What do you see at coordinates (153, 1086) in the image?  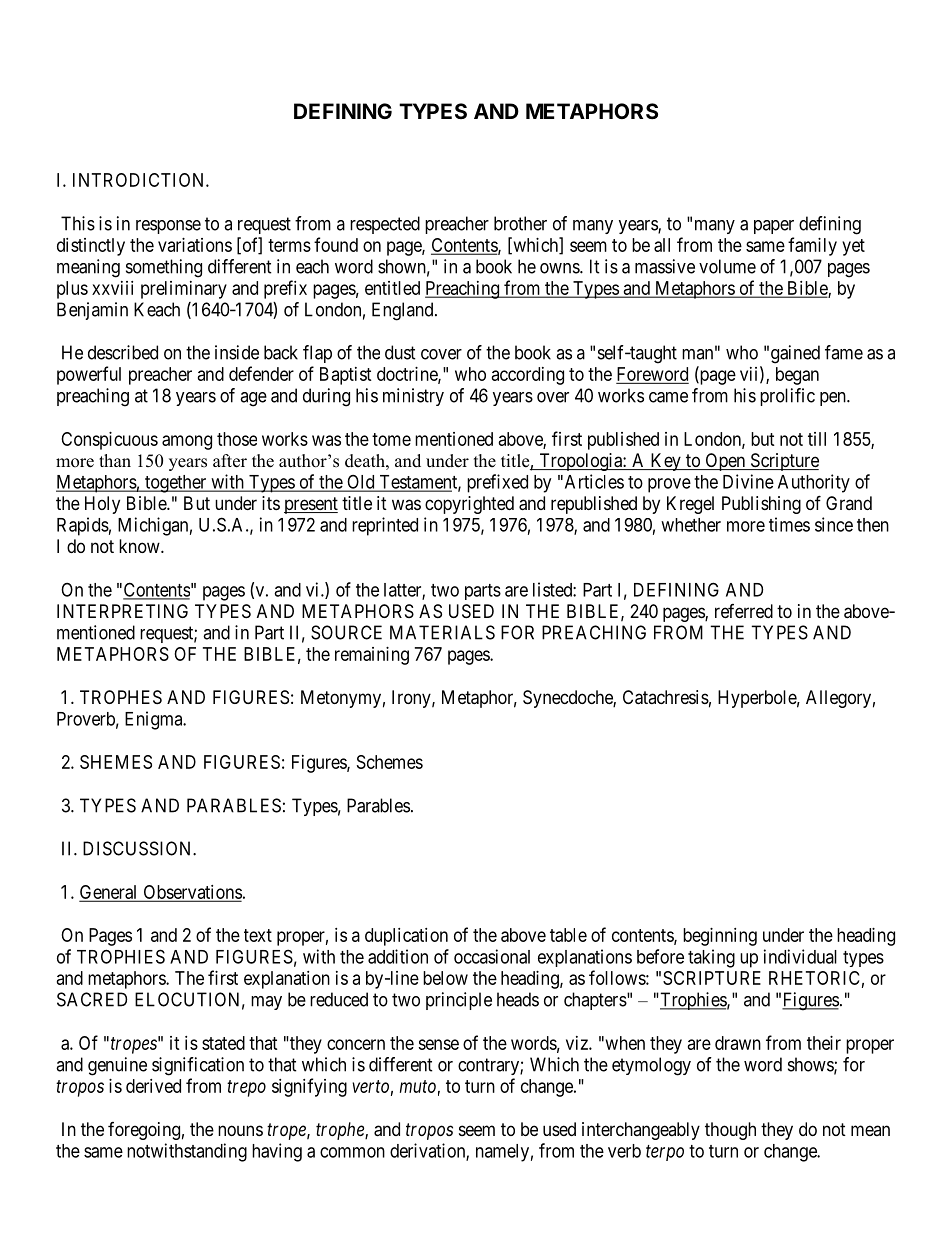 I see `derived` at bounding box center [153, 1086].
